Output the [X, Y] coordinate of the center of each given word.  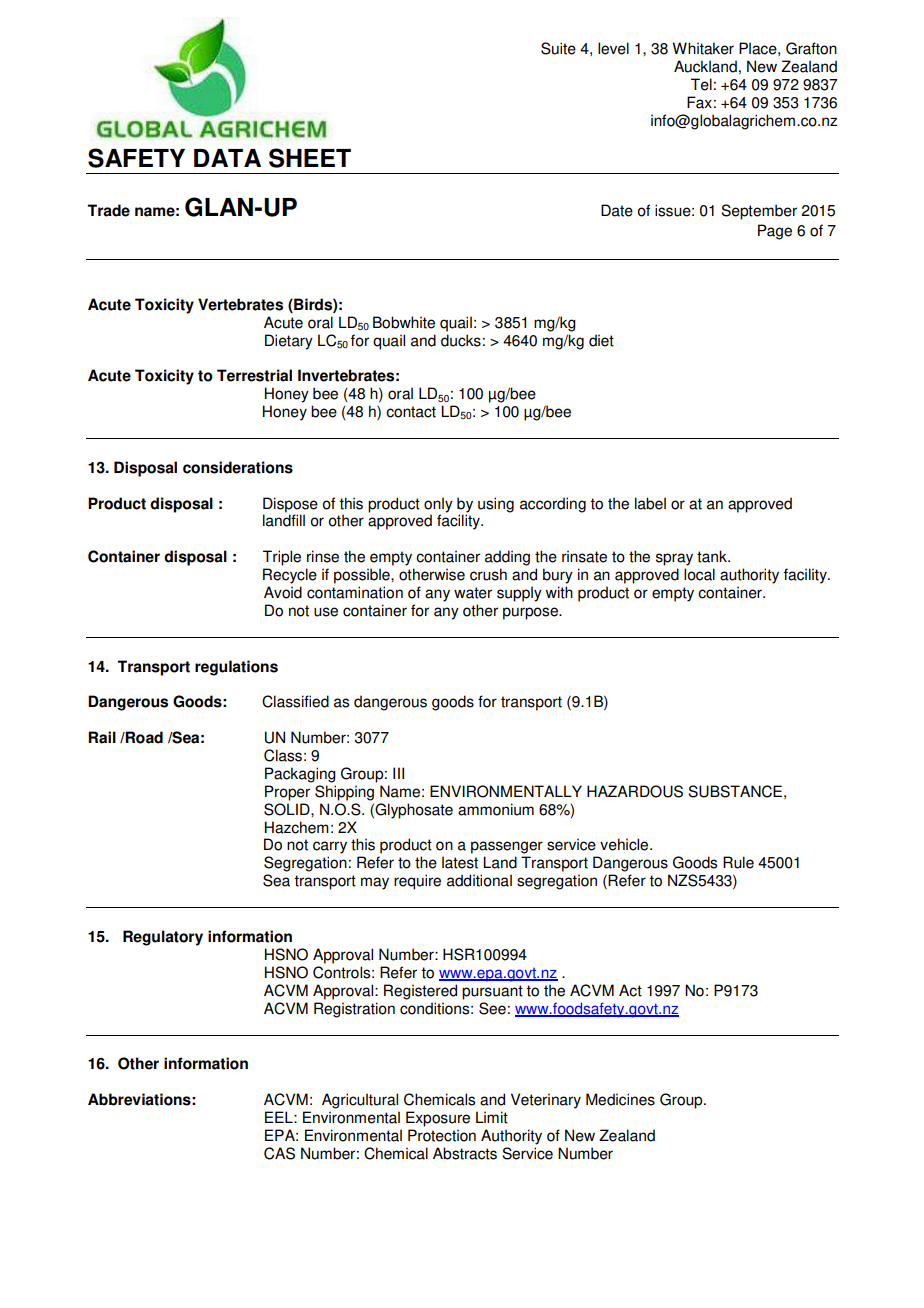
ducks [461, 340]
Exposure [438, 1119]
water [473, 593]
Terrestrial [254, 375]
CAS [279, 1153]
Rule [738, 862]
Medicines [620, 1099]
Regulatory [163, 938]
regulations [236, 668]
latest [460, 862]
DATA [227, 158]
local [699, 574]
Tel [701, 84]
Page [775, 232]
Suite [558, 48]
